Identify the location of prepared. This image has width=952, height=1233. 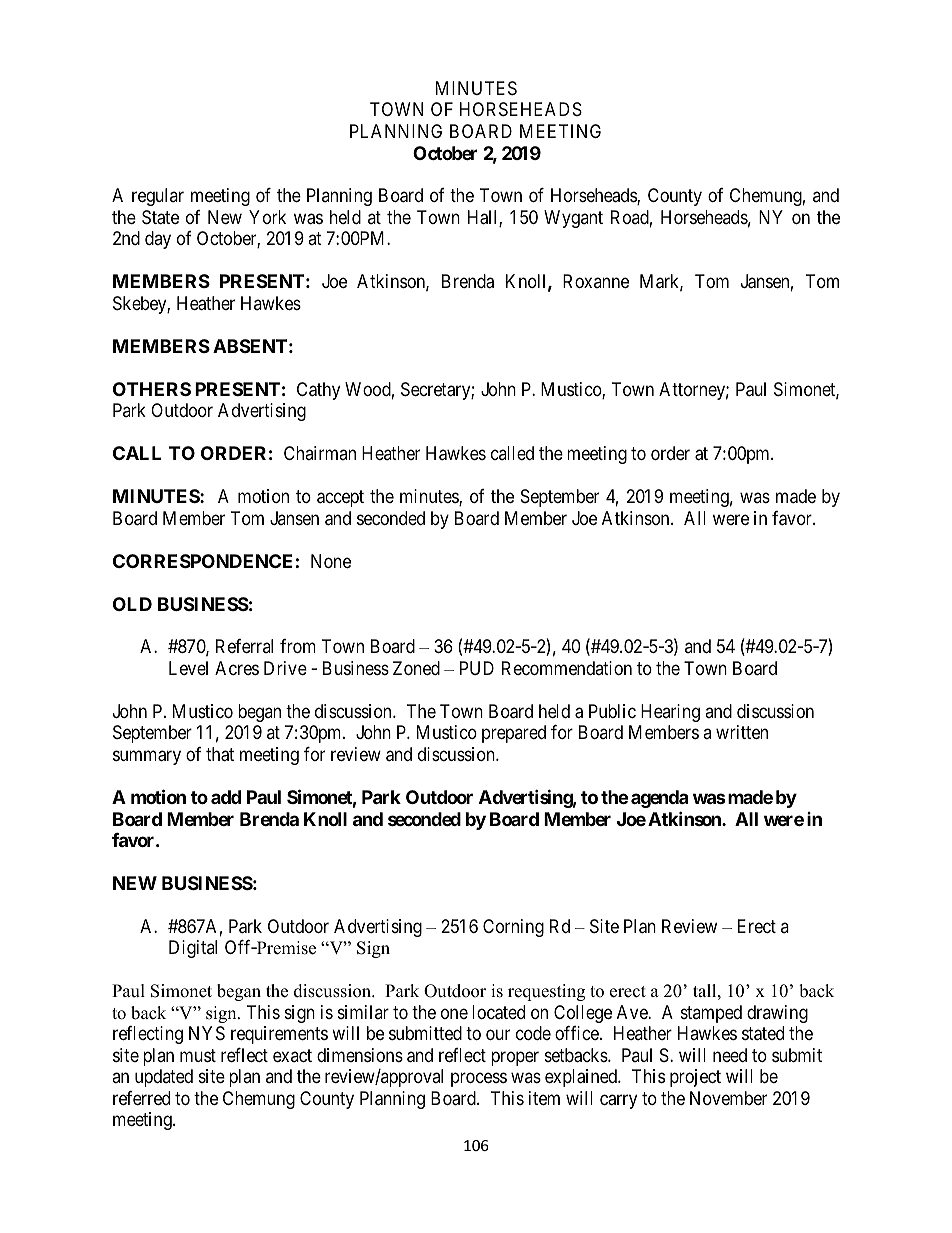
(514, 734).
